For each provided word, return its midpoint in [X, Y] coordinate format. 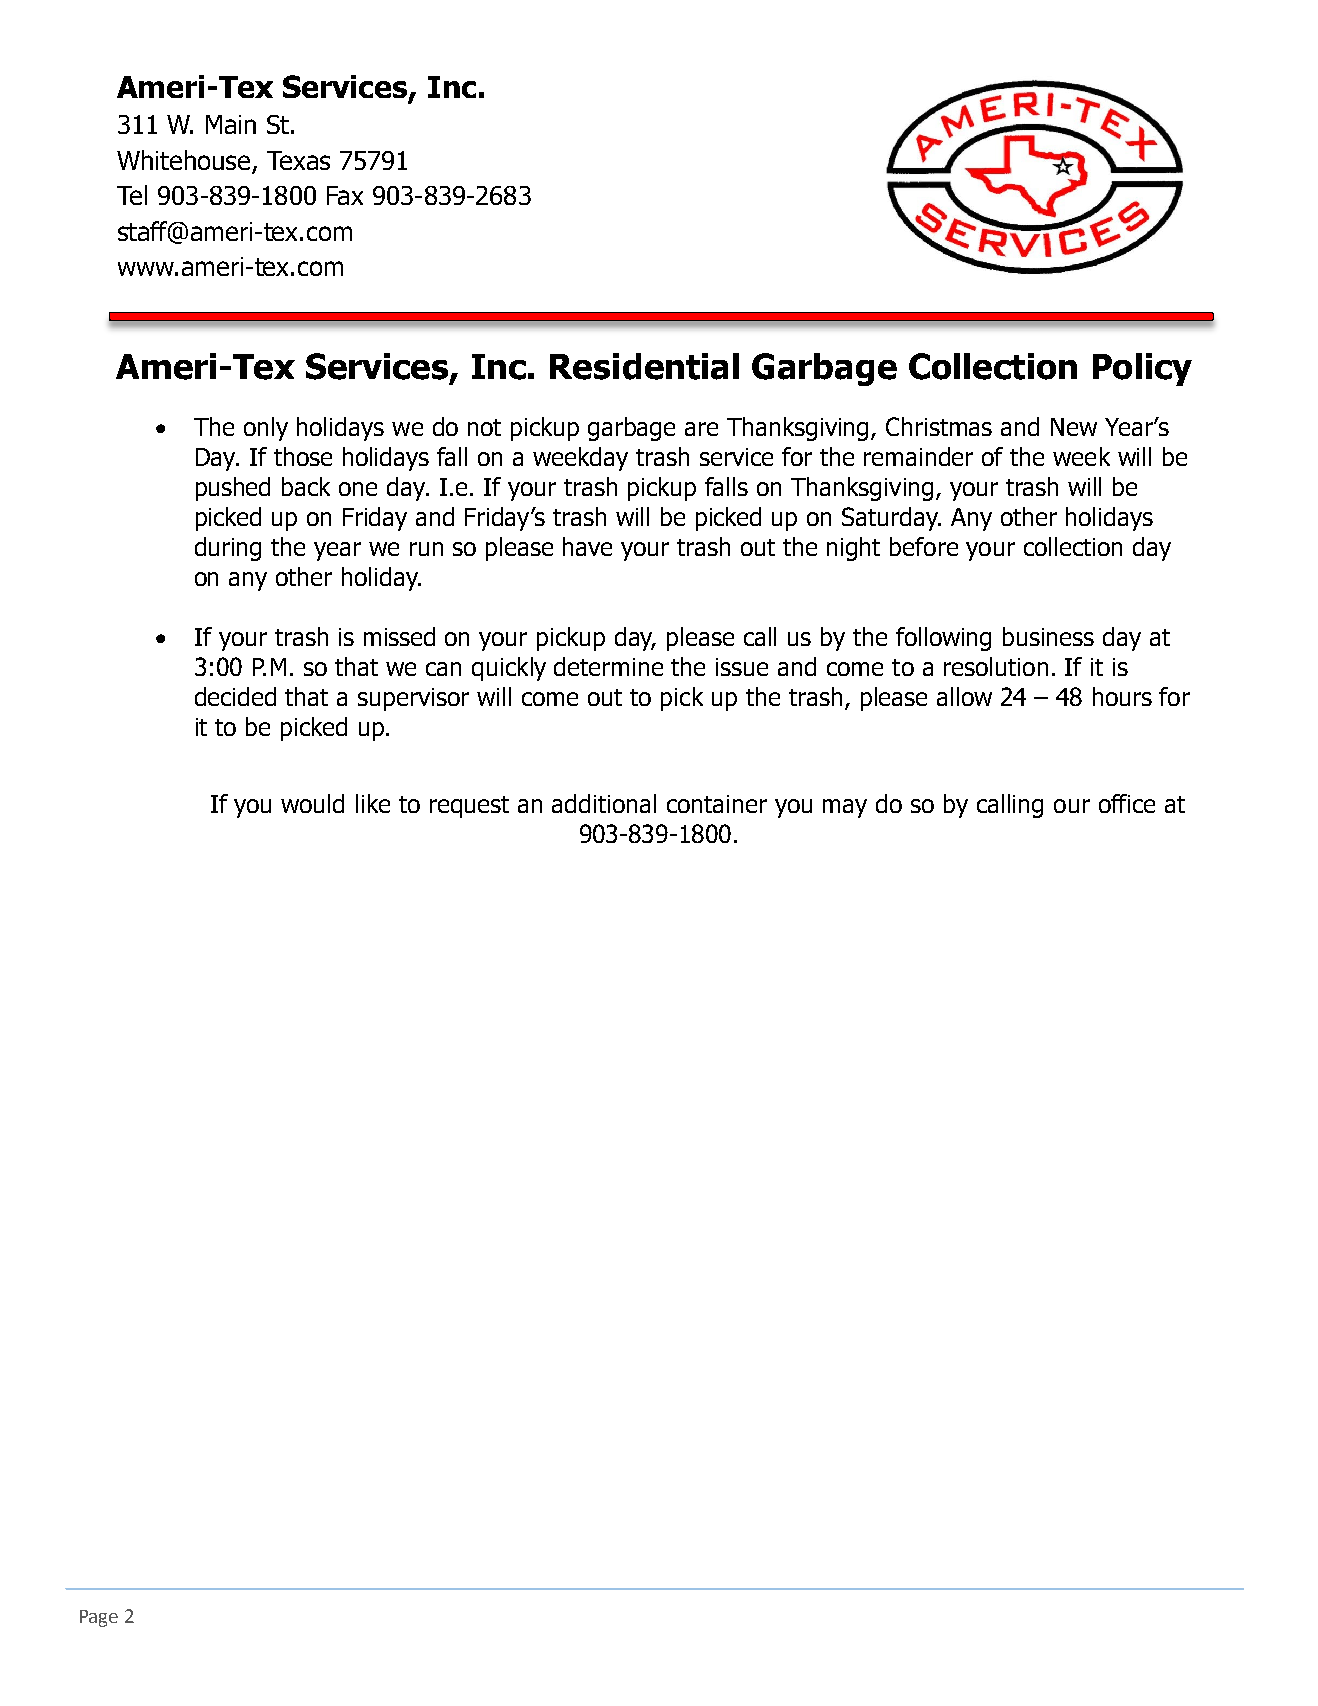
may [845, 808]
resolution [996, 666]
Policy [1142, 369]
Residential [644, 366]
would [312, 803]
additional [604, 803]
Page [99, 1618]
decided [235, 696]
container [717, 804]
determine [608, 666]
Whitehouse [185, 161]
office [1127, 803]
